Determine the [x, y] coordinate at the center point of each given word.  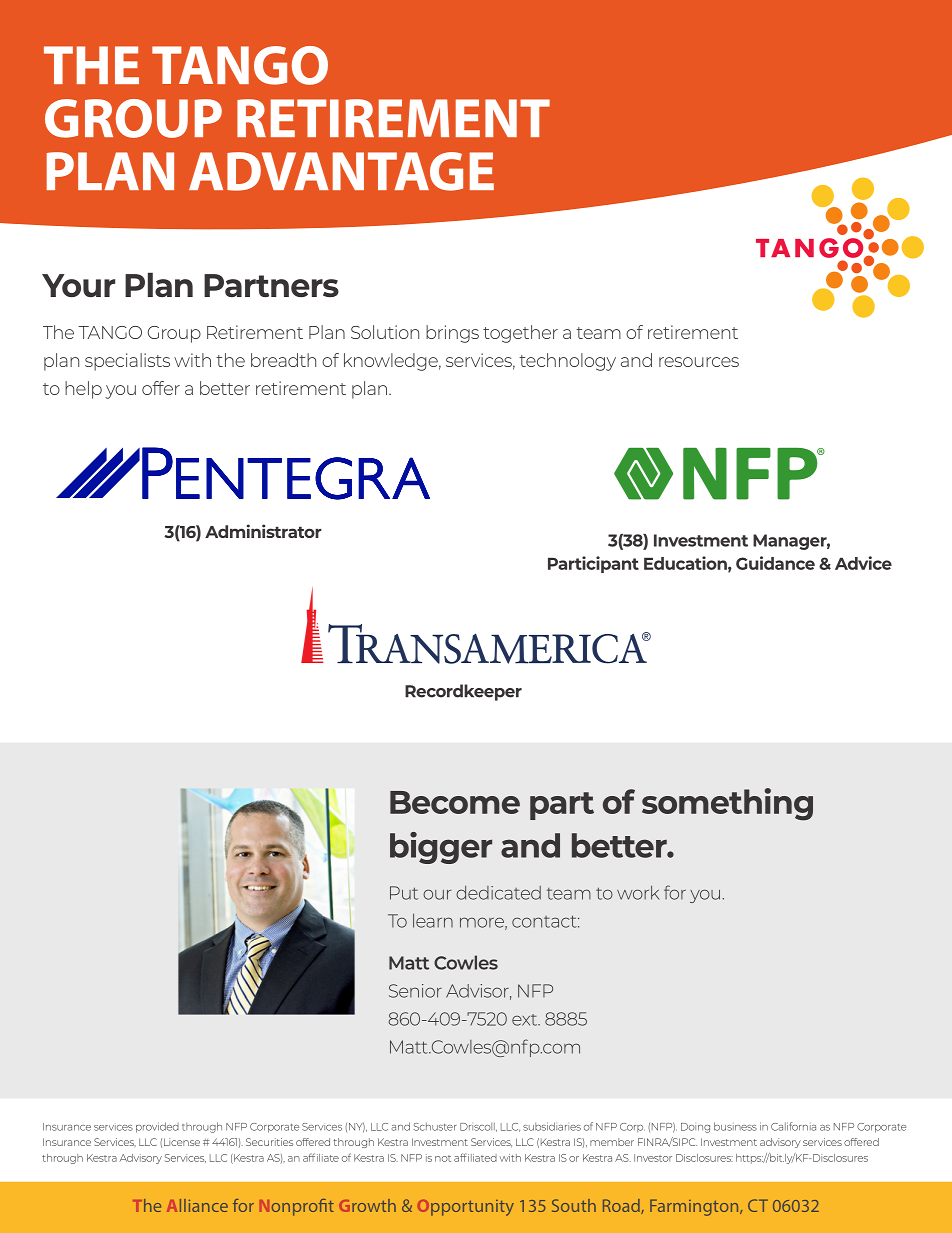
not [443, 1158]
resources [699, 362]
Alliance [197, 1205]
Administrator [263, 531]
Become [455, 802]
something [727, 804]
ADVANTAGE [341, 171]
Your [78, 285]
